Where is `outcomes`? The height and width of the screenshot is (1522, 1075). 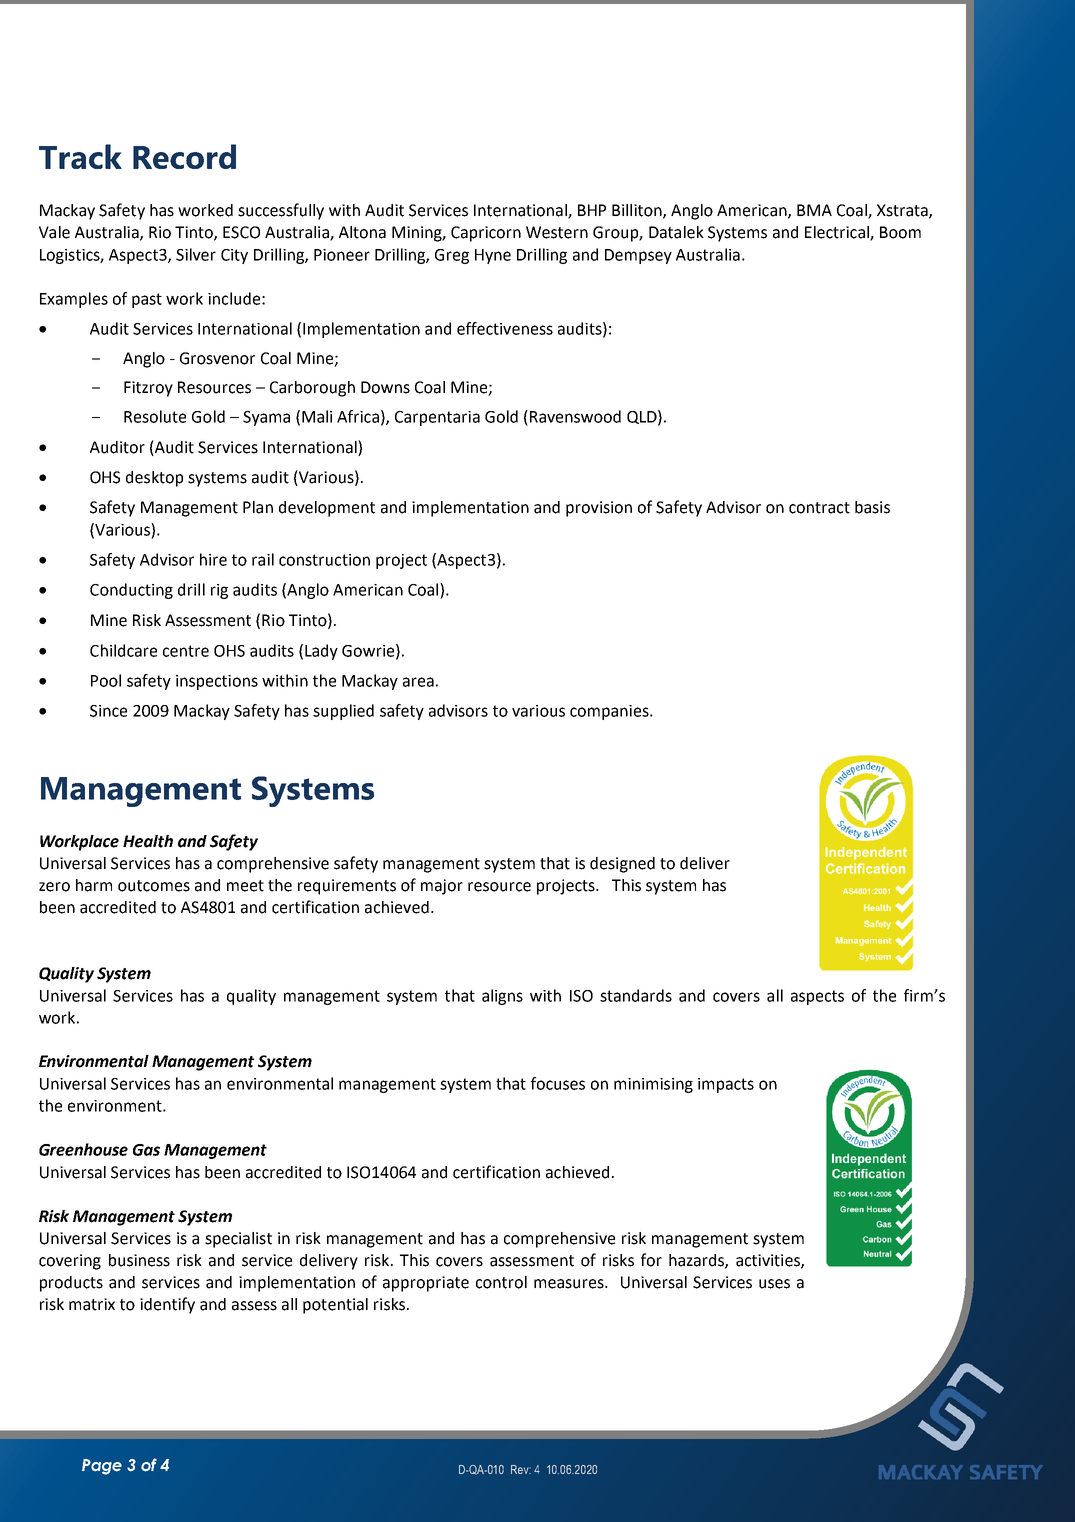
outcomes is located at coordinates (154, 886).
